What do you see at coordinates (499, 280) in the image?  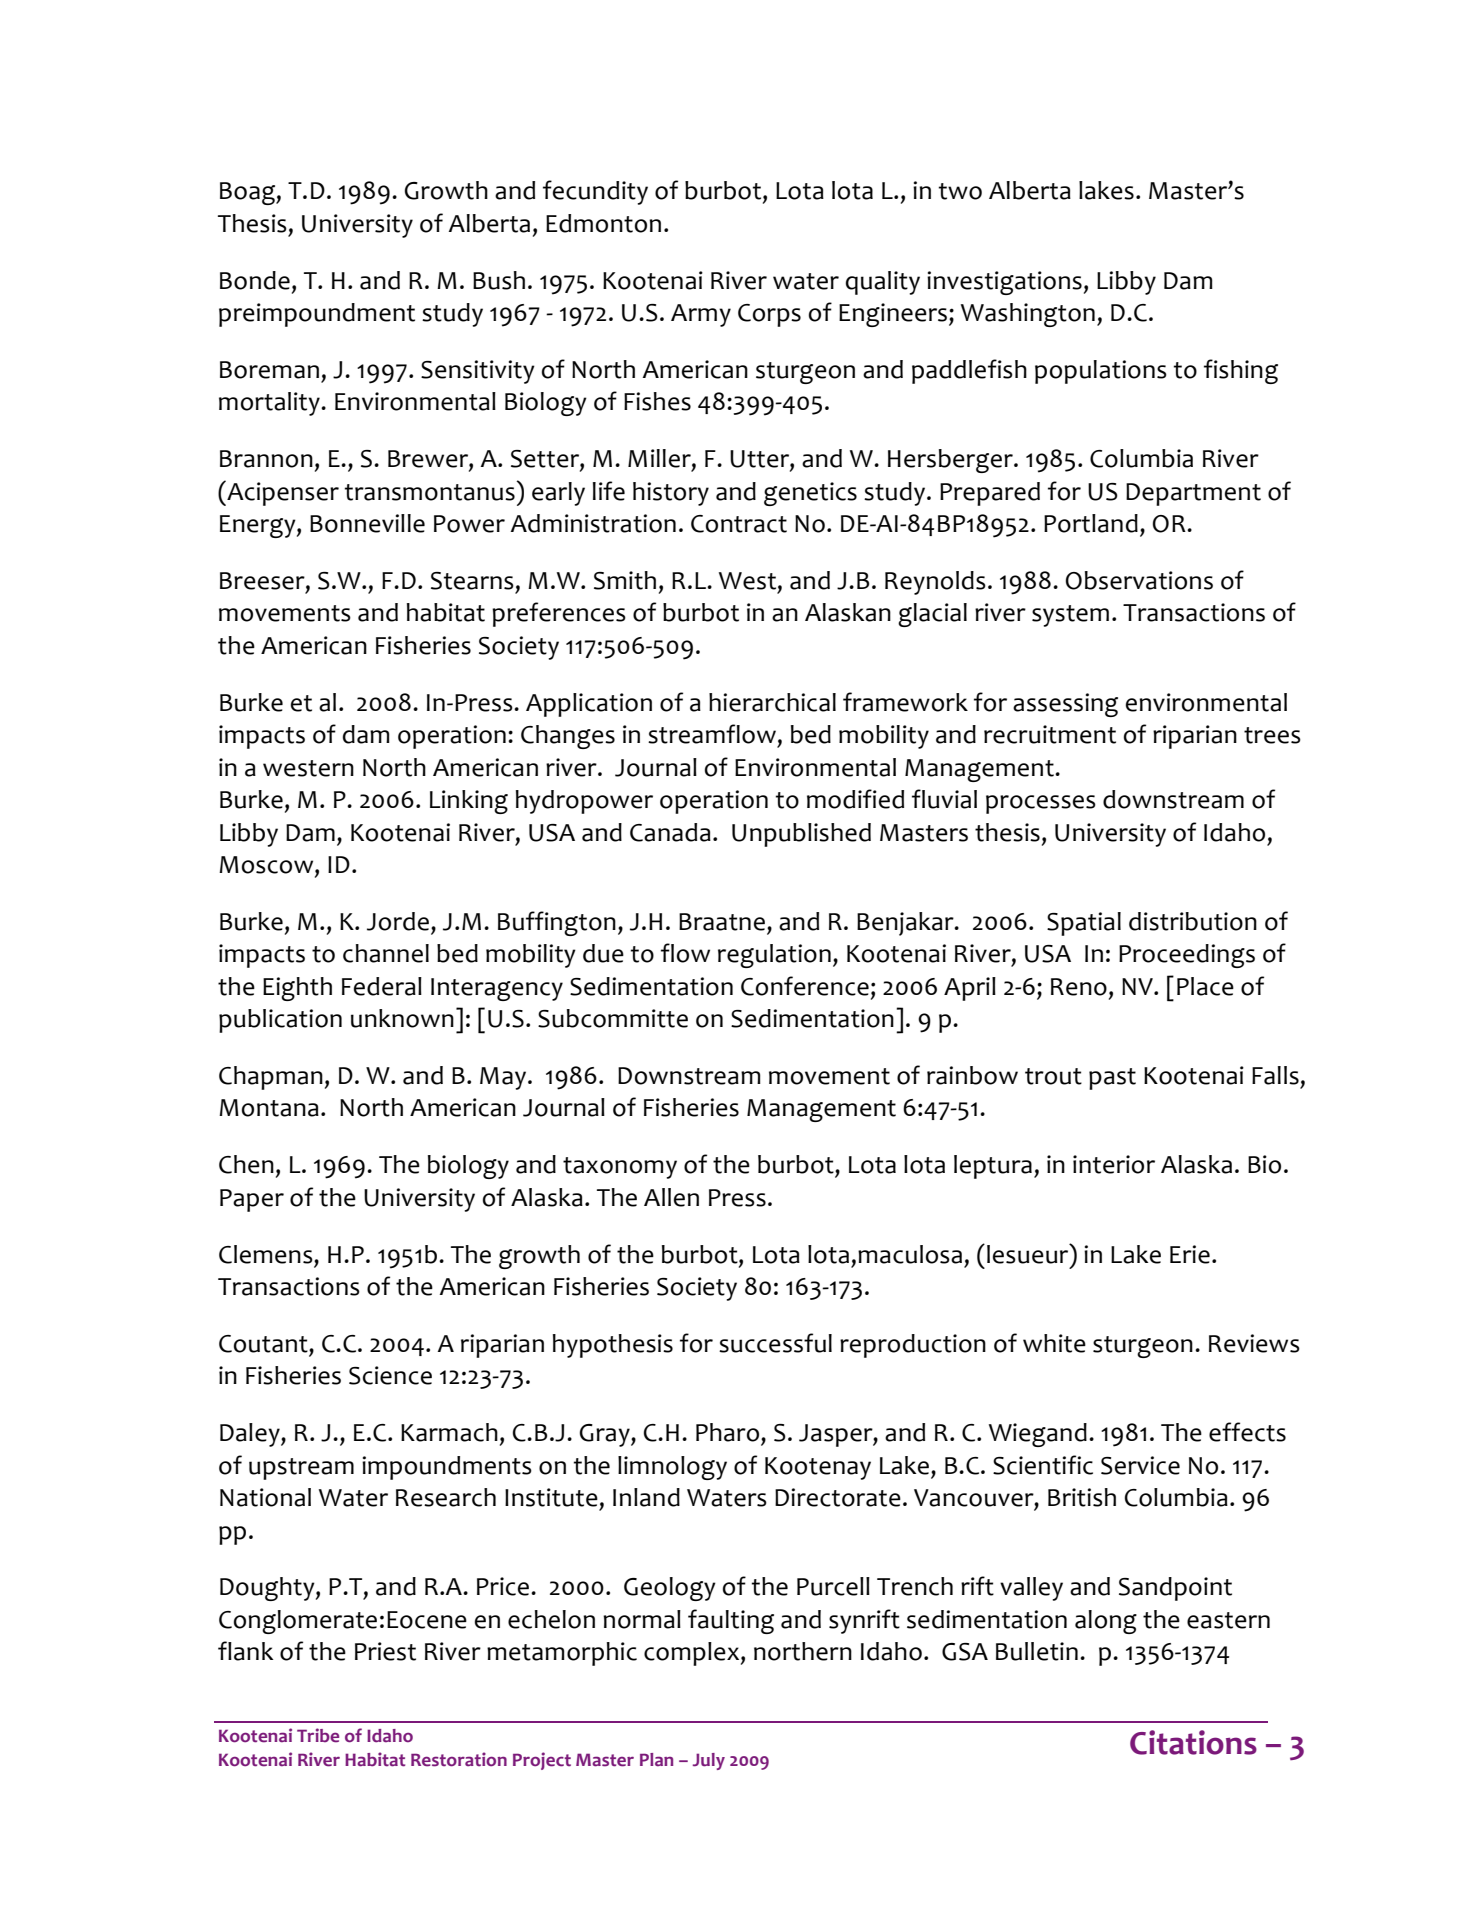 I see `Bush` at bounding box center [499, 280].
